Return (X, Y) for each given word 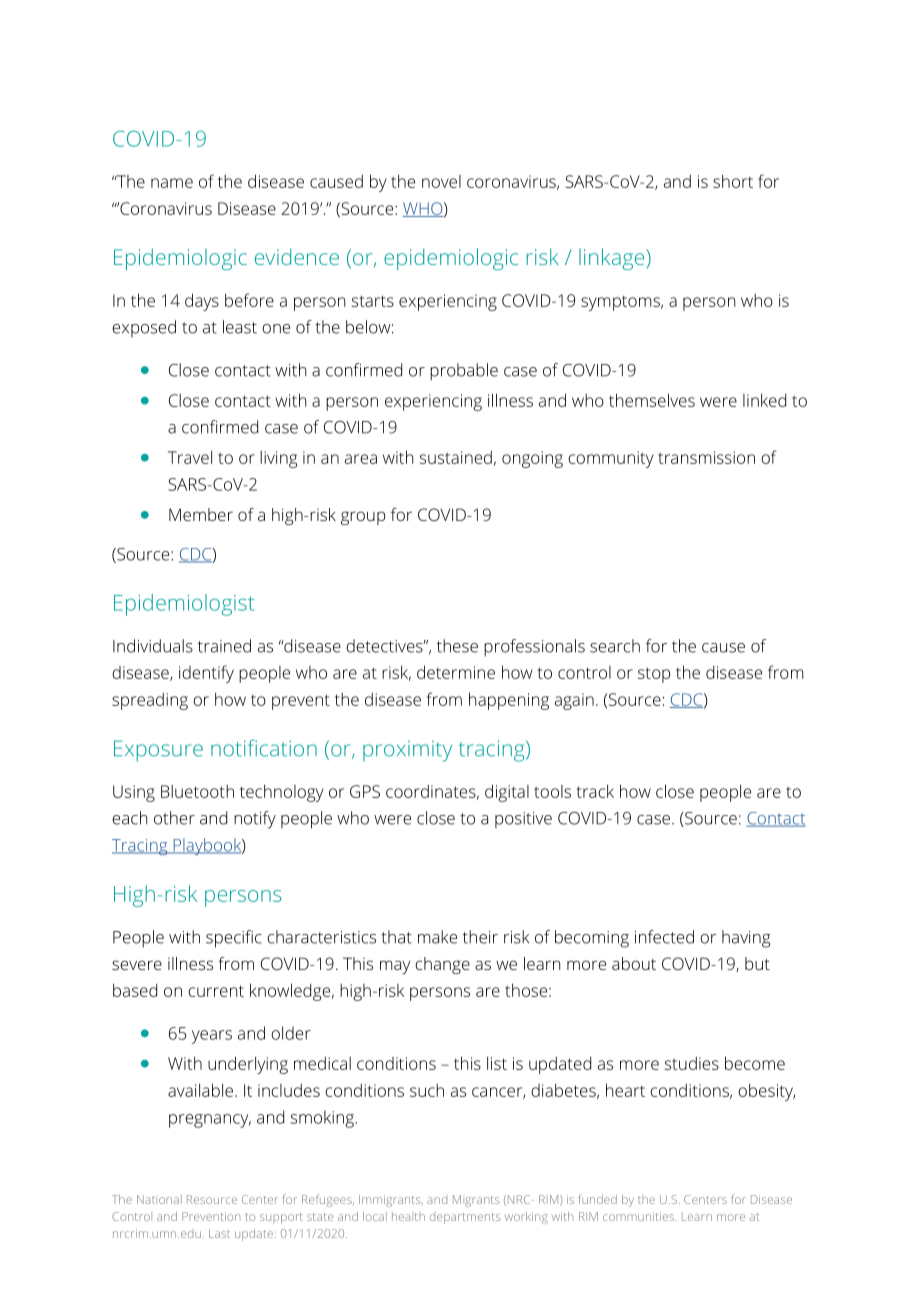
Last (219, 1233)
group (363, 518)
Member (201, 514)
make (437, 937)
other (174, 818)
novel (441, 181)
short (733, 181)
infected (664, 937)
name (172, 183)
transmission (706, 457)
